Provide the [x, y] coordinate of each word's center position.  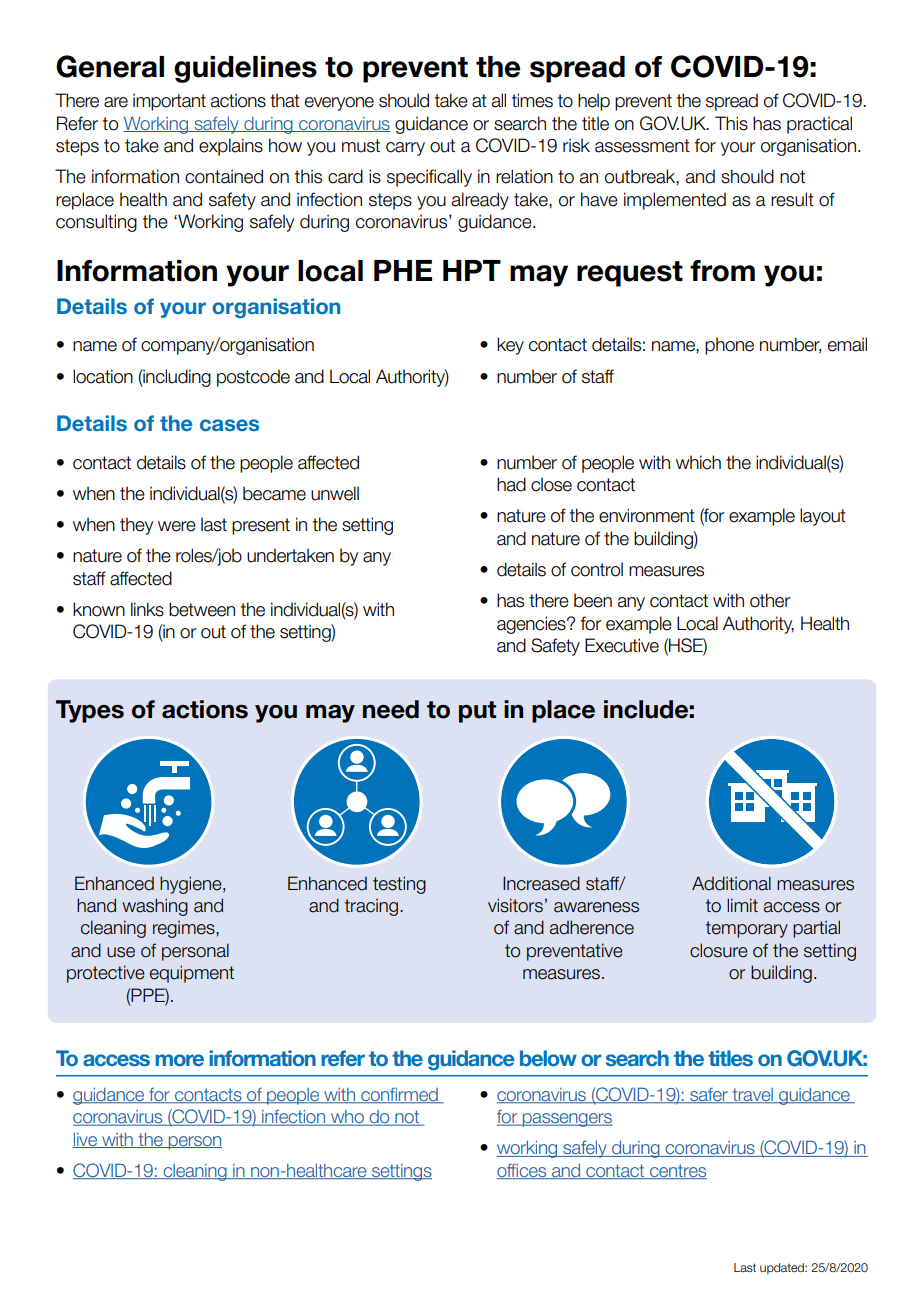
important [169, 102]
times [532, 100]
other [770, 600]
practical [819, 125]
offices [523, 1171]
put [477, 712]
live [86, 1140]
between [202, 609]
